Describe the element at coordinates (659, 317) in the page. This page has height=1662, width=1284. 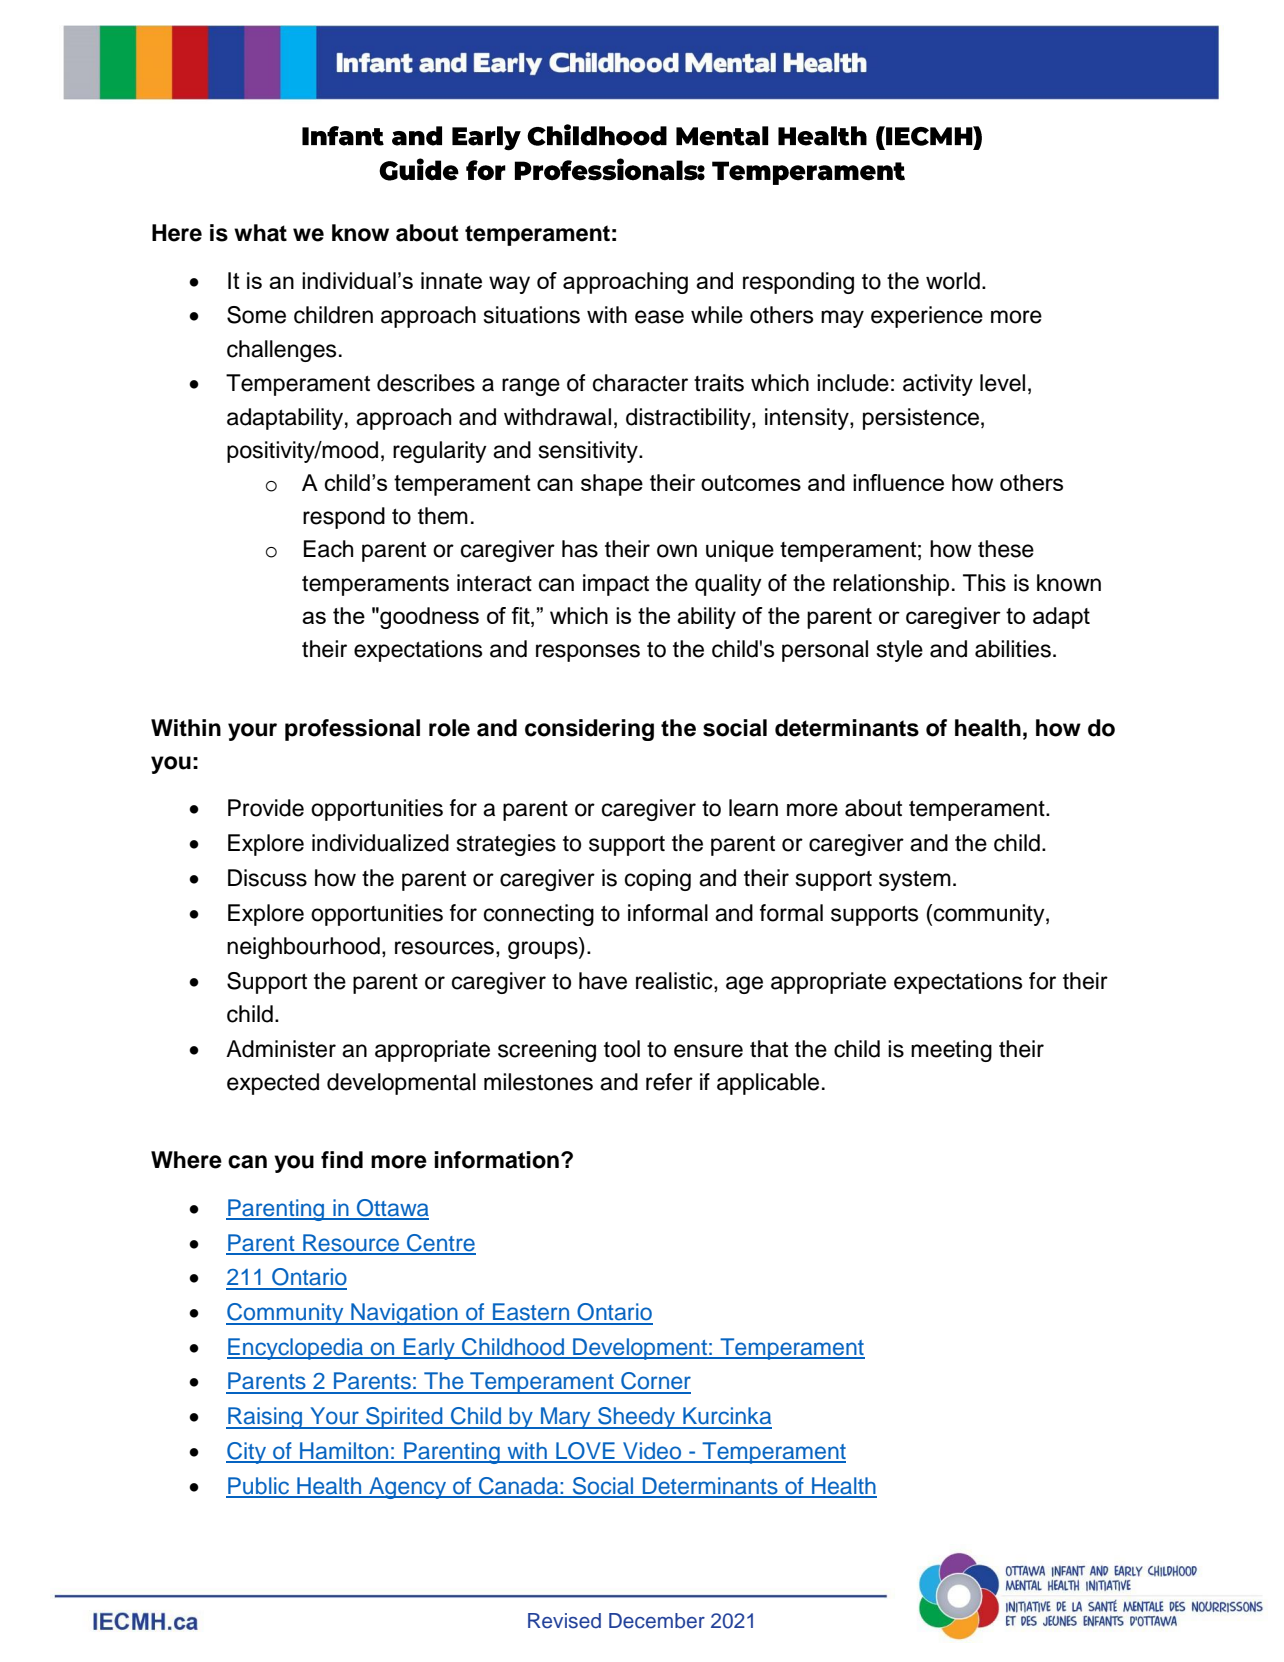
I see `ease` at that location.
